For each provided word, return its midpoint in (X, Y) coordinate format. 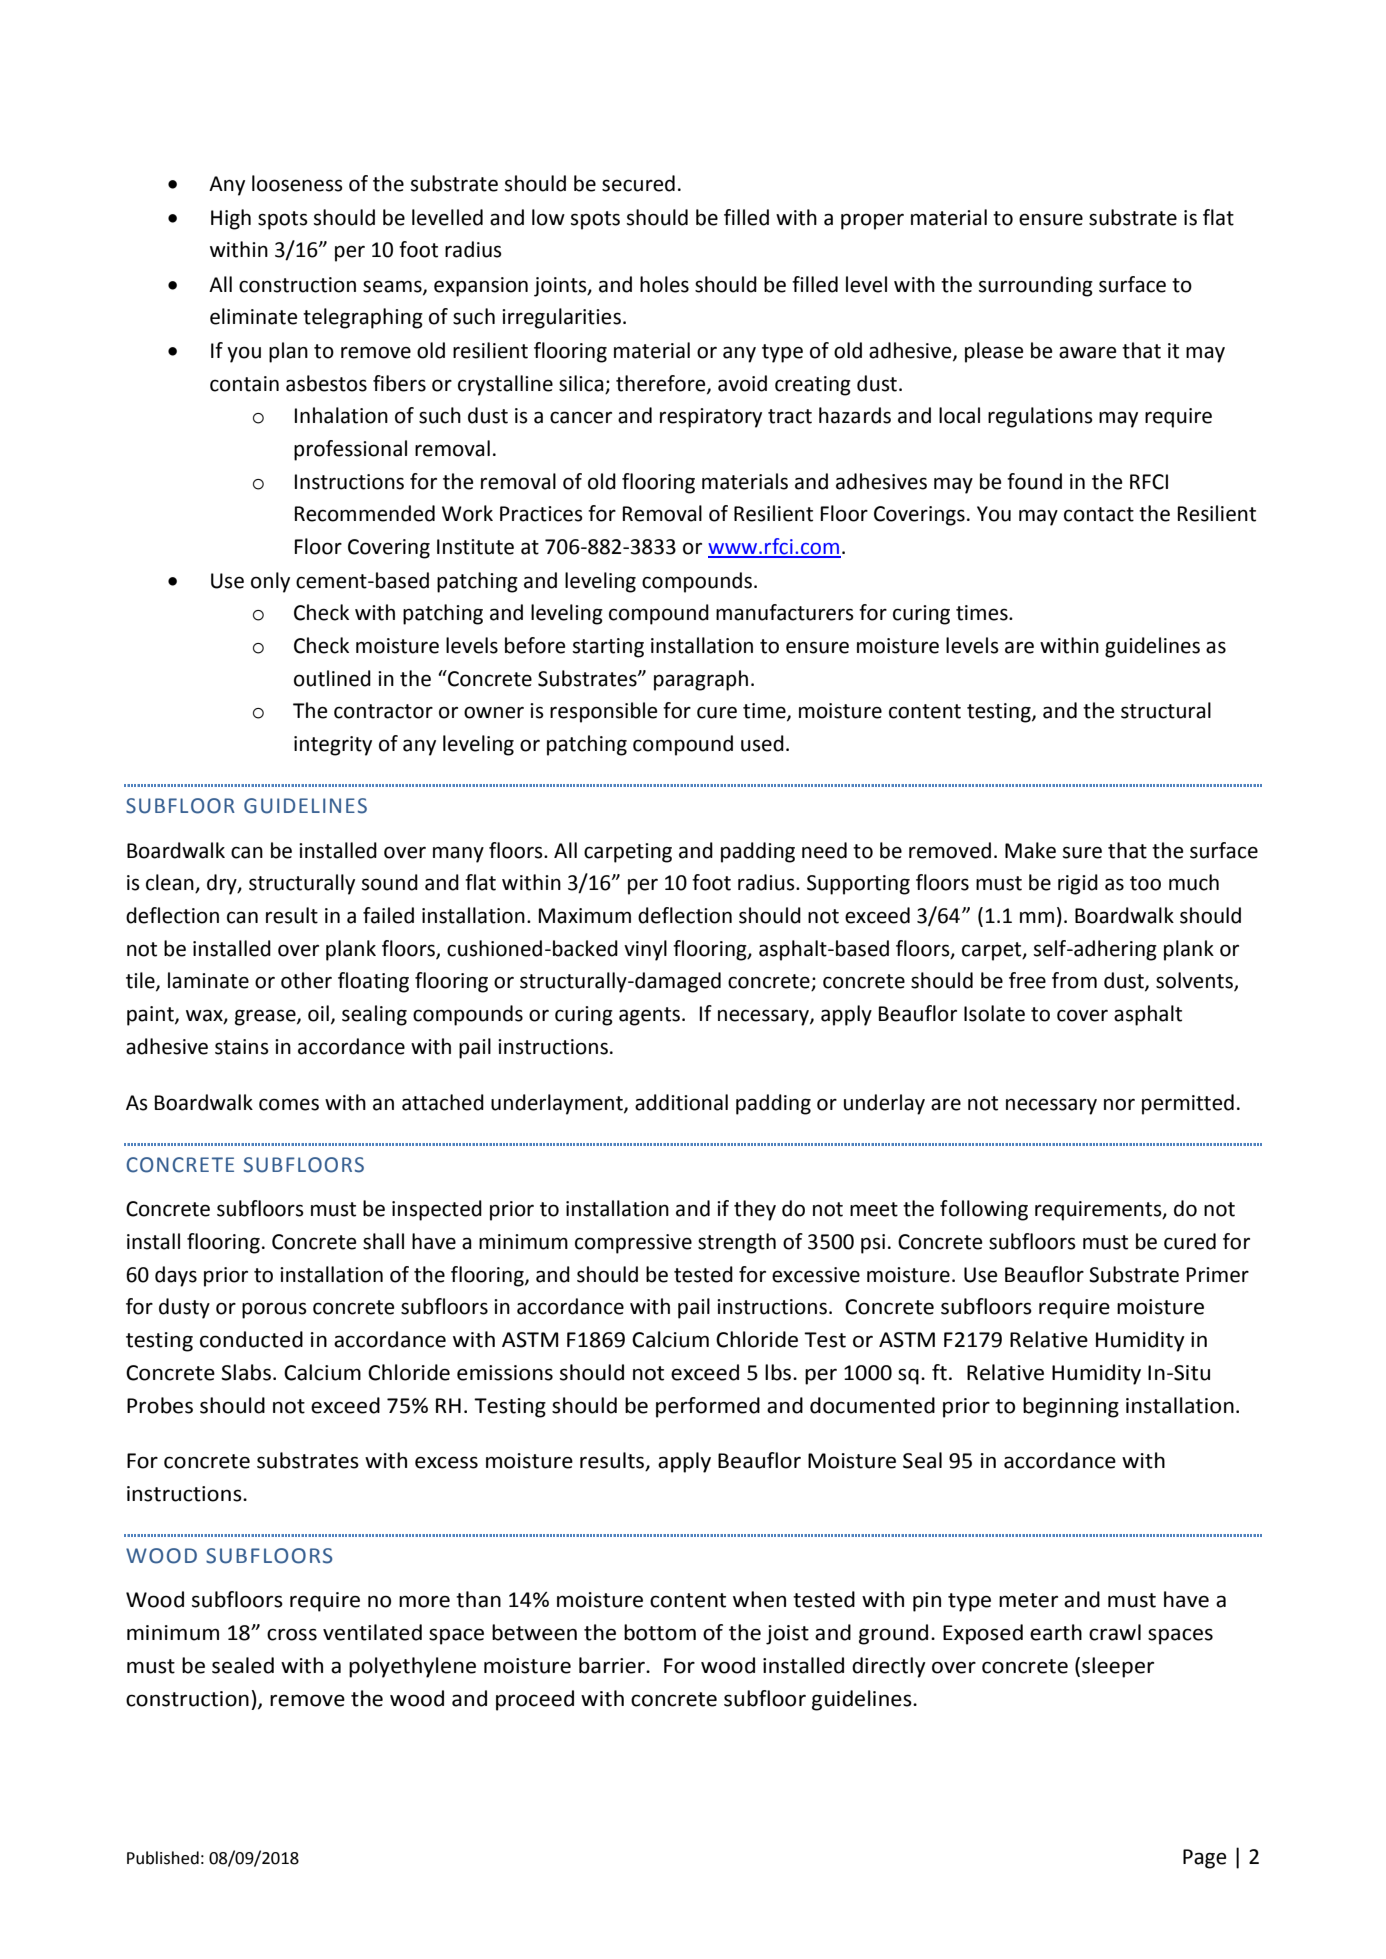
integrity (333, 746)
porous (274, 1310)
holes (664, 284)
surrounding (1036, 286)
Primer (1218, 1275)
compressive (633, 1244)
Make (1030, 850)
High (231, 219)
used (762, 743)
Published (163, 1858)
